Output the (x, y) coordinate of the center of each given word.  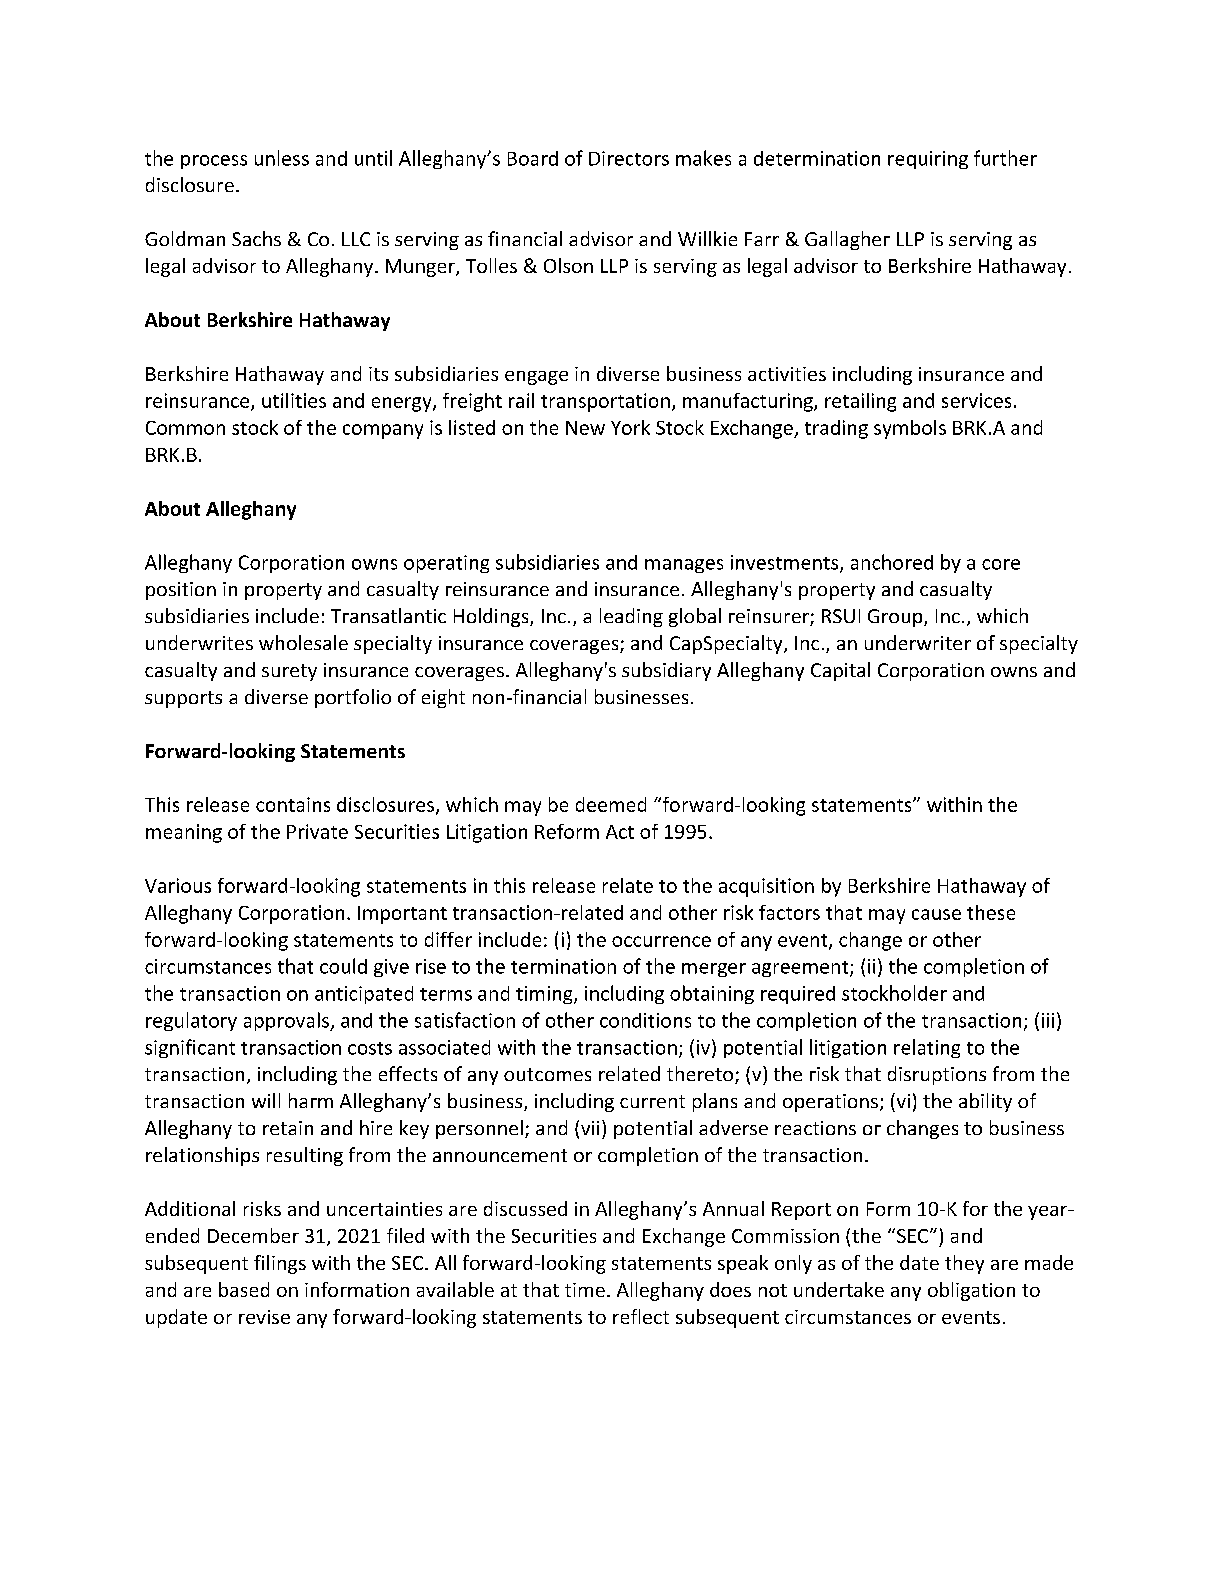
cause (936, 914)
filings (280, 1264)
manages (684, 566)
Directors (629, 158)
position (181, 591)
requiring (928, 160)
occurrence (661, 941)
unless (282, 158)
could (343, 966)
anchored (892, 562)
